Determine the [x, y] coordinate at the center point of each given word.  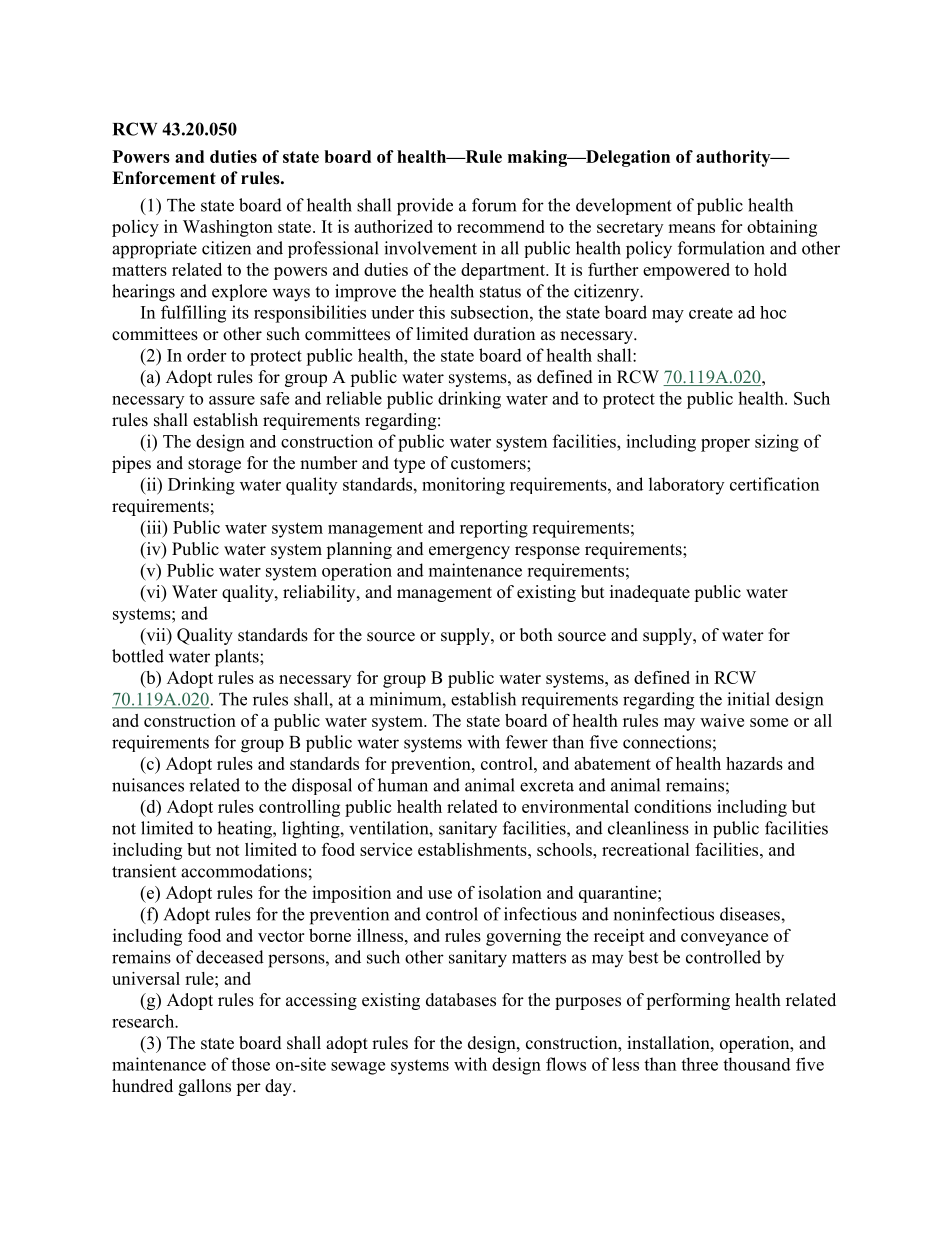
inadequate [650, 593]
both [536, 635]
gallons [204, 1087]
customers [489, 464]
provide [425, 207]
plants [238, 658]
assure [232, 400]
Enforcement [164, 178]
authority [734, 158]
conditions [672, 806]
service [386, 849]
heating [245, 830]
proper [725, 445]
